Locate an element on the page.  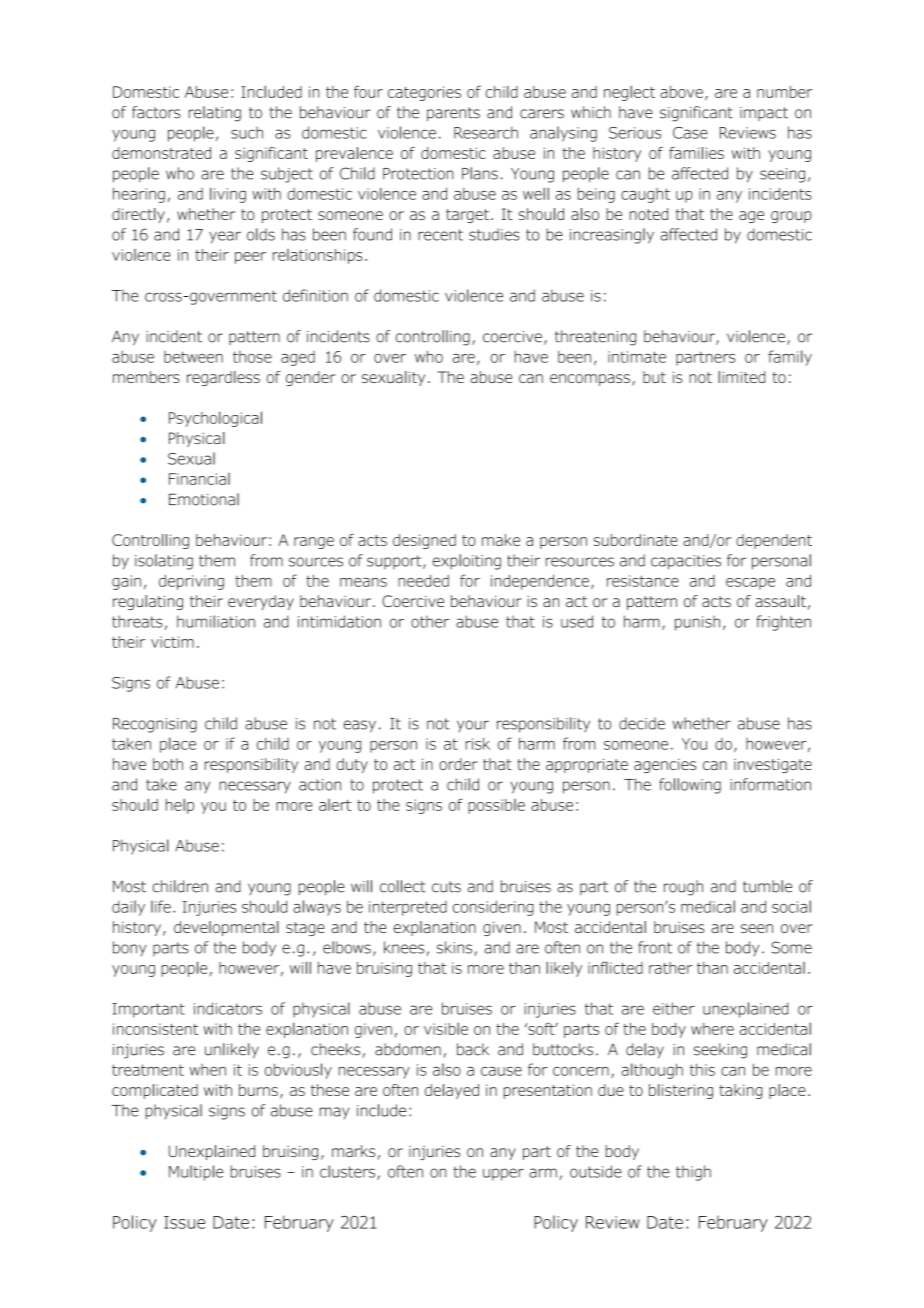
parents is located at coordinates (453, 114).
